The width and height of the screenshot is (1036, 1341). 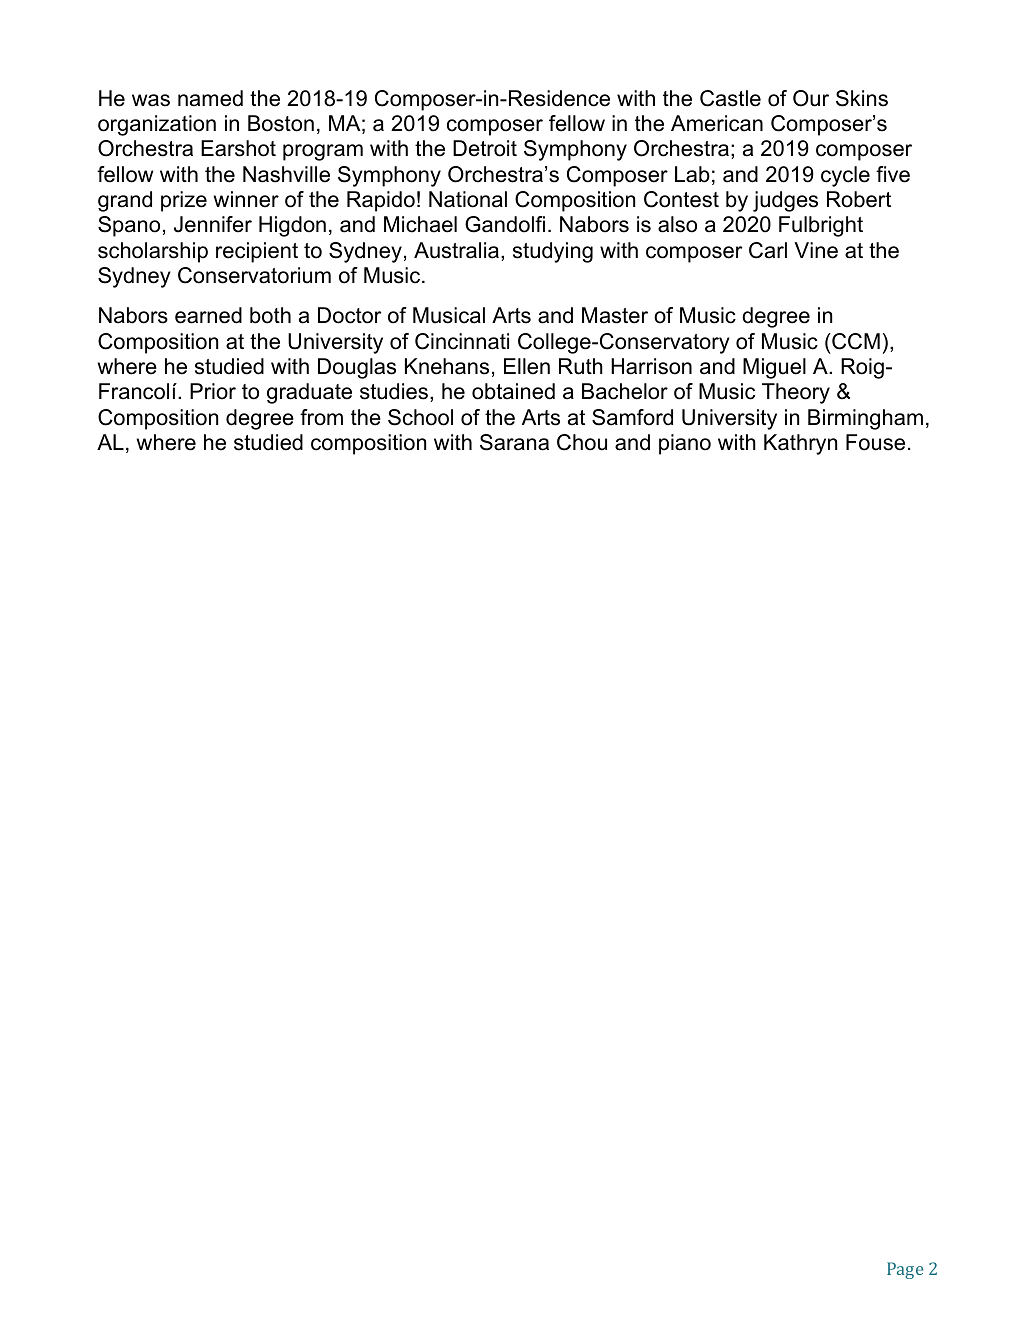 What do you see at coordinates (309, 393) in the screenshot?
I see `graduate` at bounding box center [309, 393].
